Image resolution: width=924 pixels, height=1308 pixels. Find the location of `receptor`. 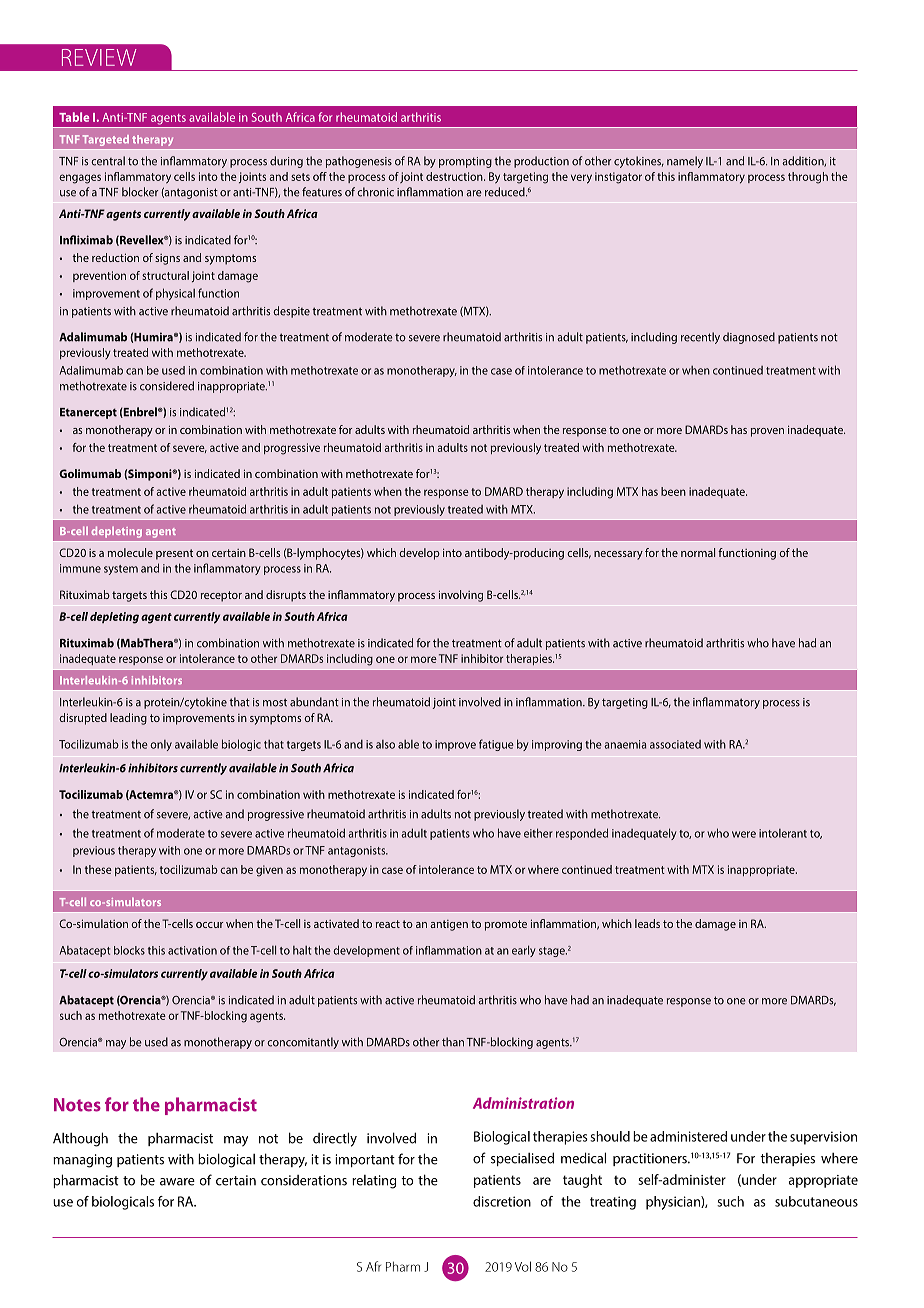

receptor is located at coordinates (221, 596).
